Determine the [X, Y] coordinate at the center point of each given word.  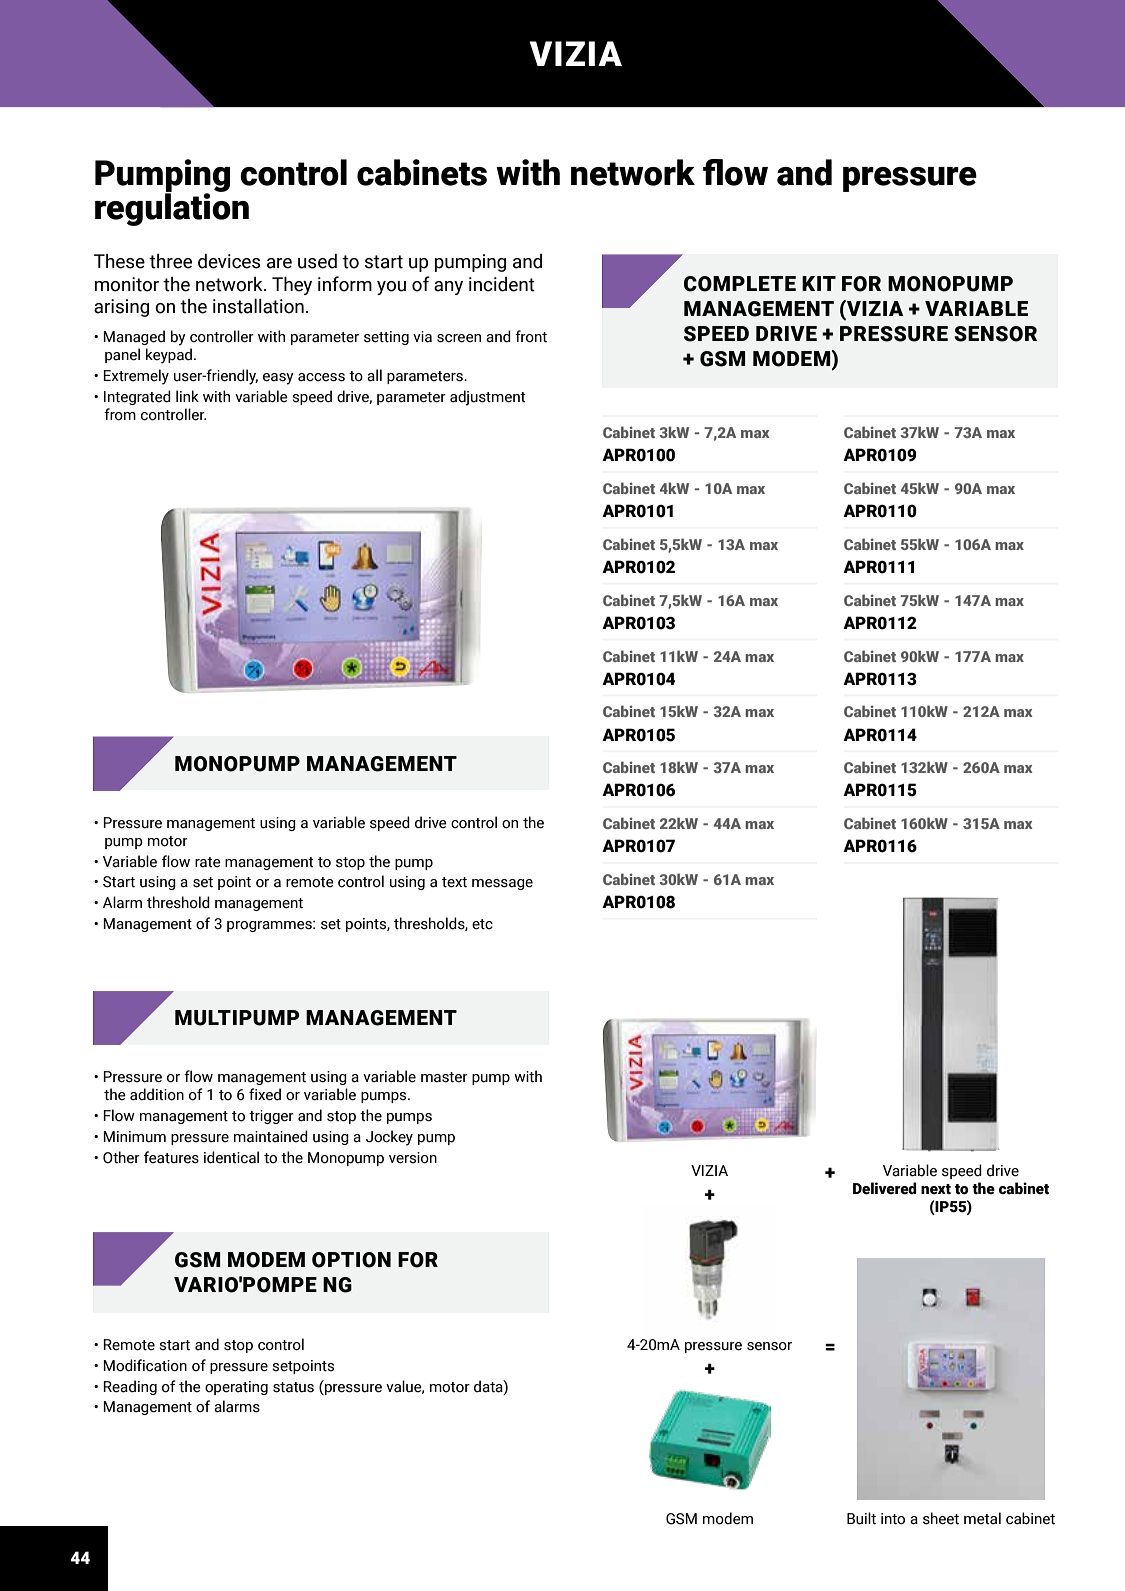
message [502, 884]
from [120, 414]
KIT [819, 283]
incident [502, 284]
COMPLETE [740, 284]
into [893, 1519]
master [444, 1077]
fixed [265, 1094]
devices [229, 261]
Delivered [885, 1188]
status [293, 1387]
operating [236, 1388]
